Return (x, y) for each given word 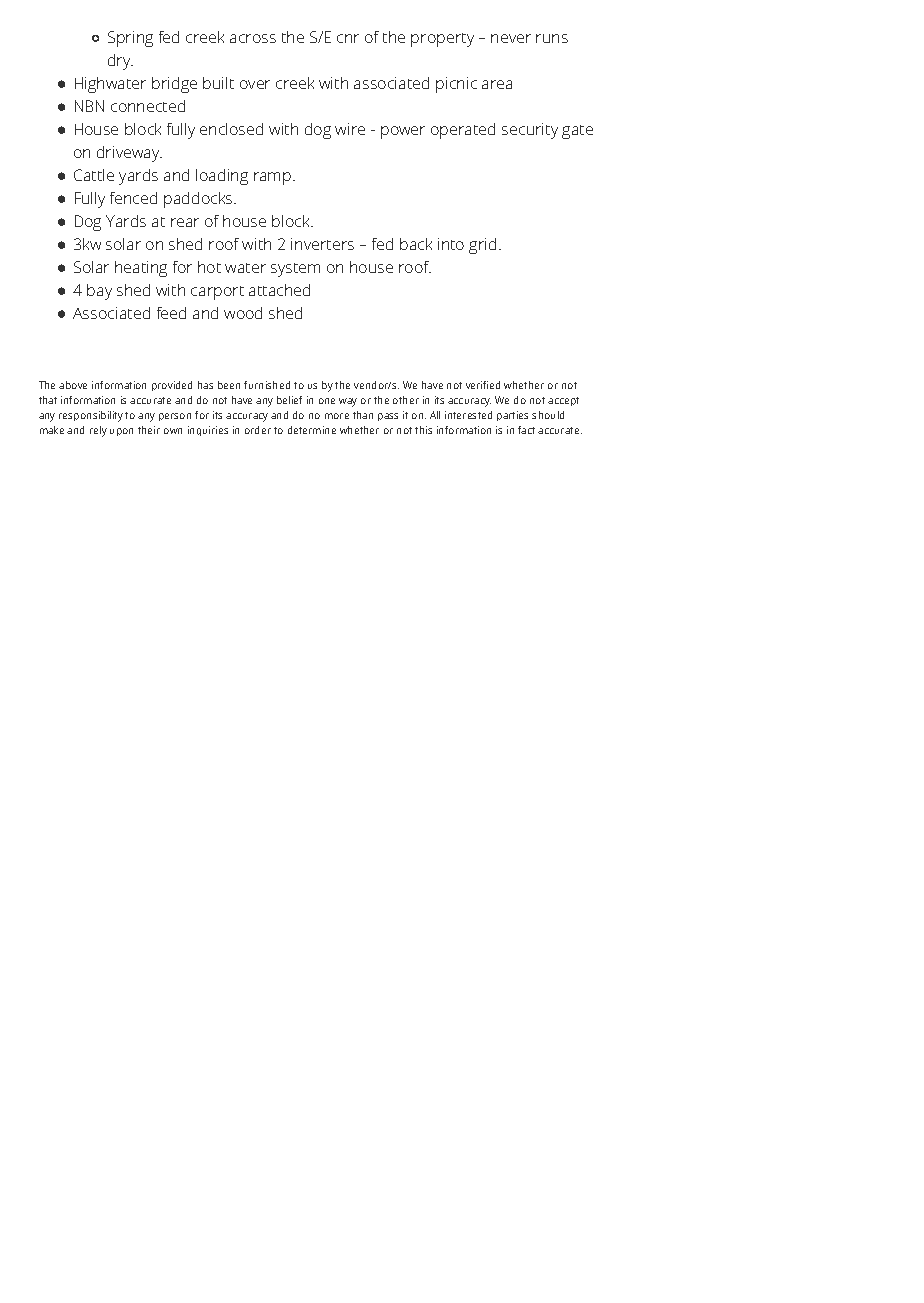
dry (120, 62)
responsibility (91, 416)
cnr (348, 38)
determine (312, 430)
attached (279, 290)
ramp (274, 178)
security (530, 131)
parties (512, 416)
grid (482, 246)
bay (99, 292)
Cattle (94, 175)
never (511, 38)
